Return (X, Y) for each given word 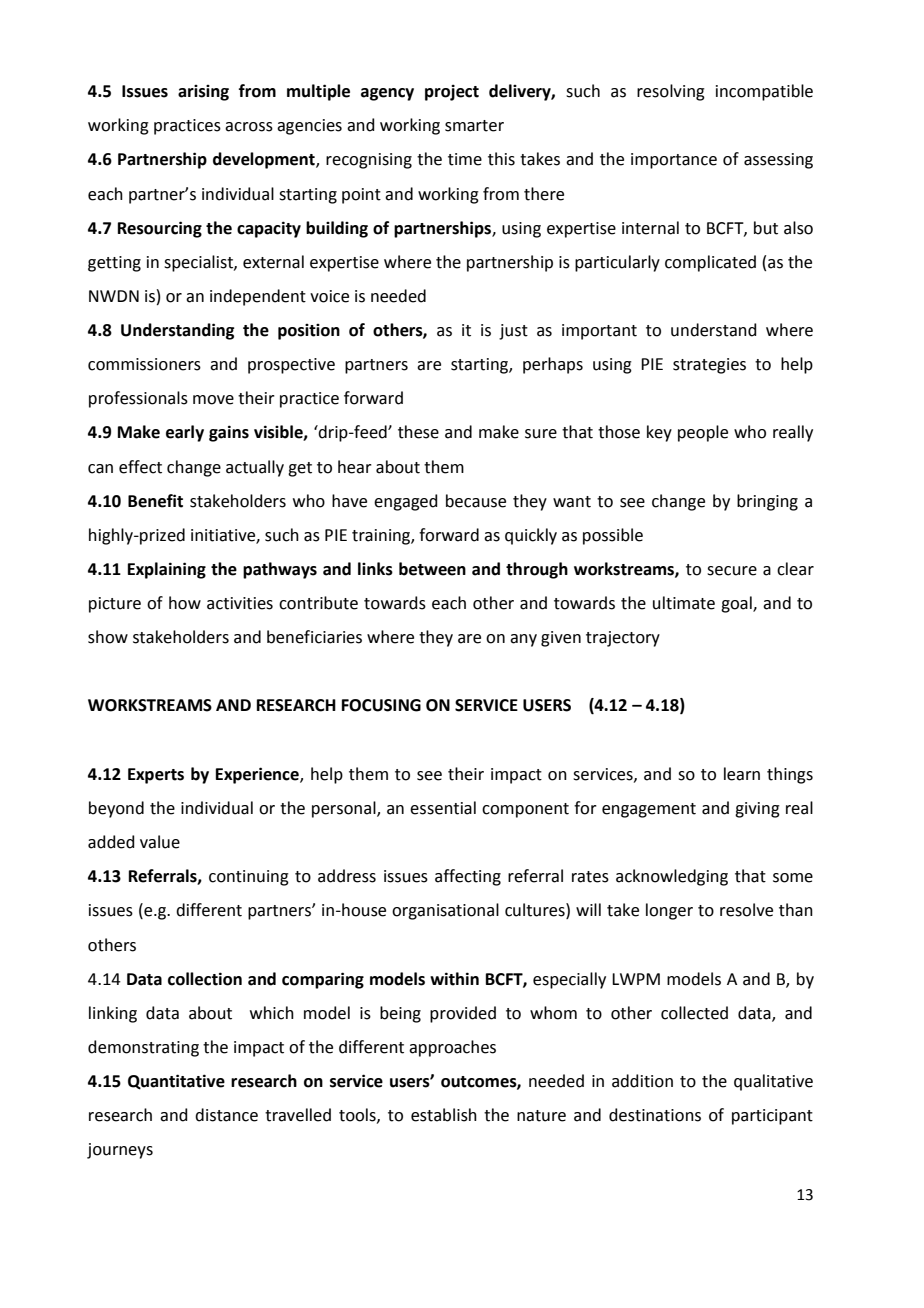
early (185, 433)
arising (203, 93)
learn (742, 774)
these (418, 432)
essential (443, 808)
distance (226, 1115)
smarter (474, 126)
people (703, 433)
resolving (671, 92)
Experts (156, 776)
